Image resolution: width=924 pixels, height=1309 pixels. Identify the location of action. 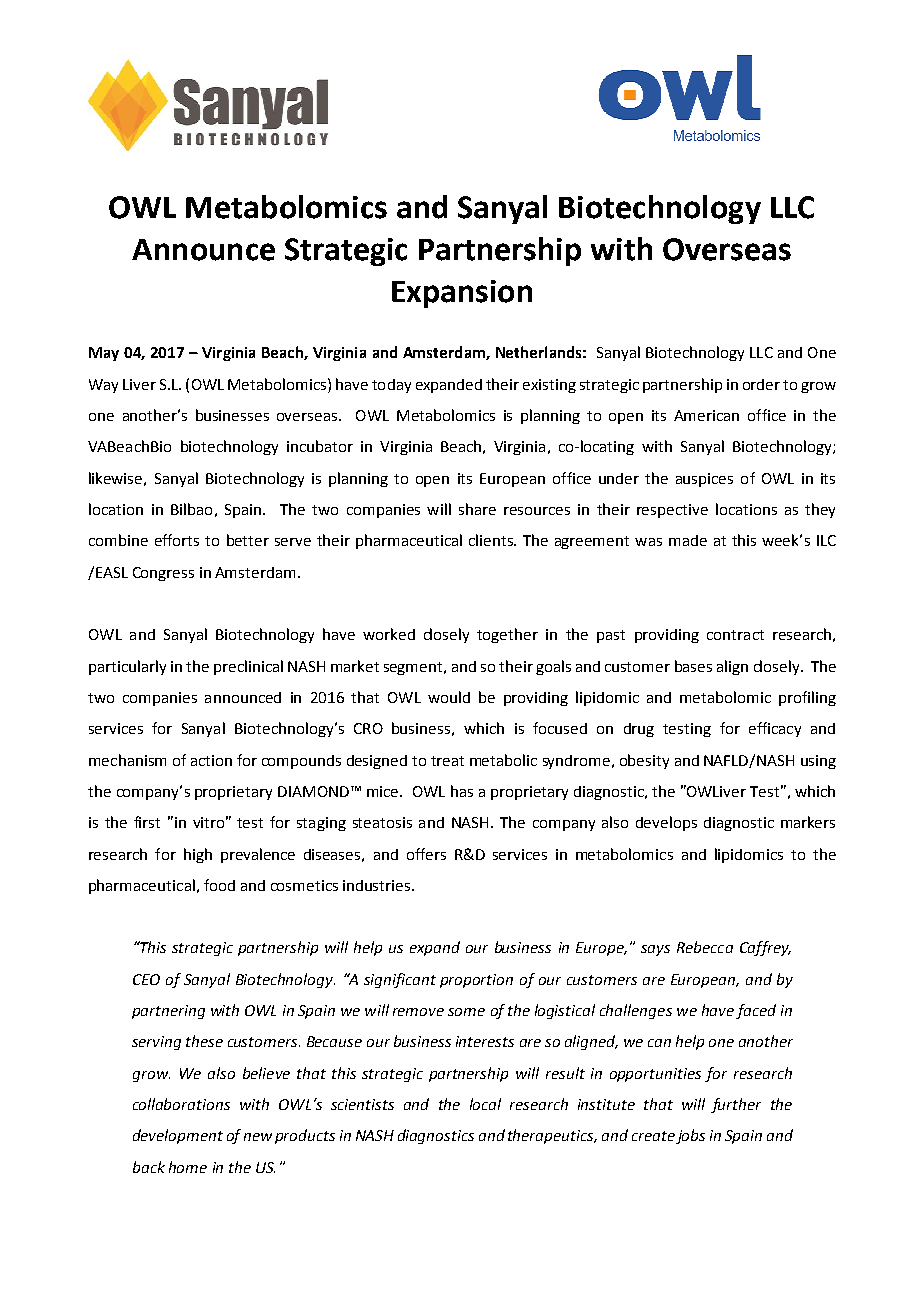
(211, 760).
